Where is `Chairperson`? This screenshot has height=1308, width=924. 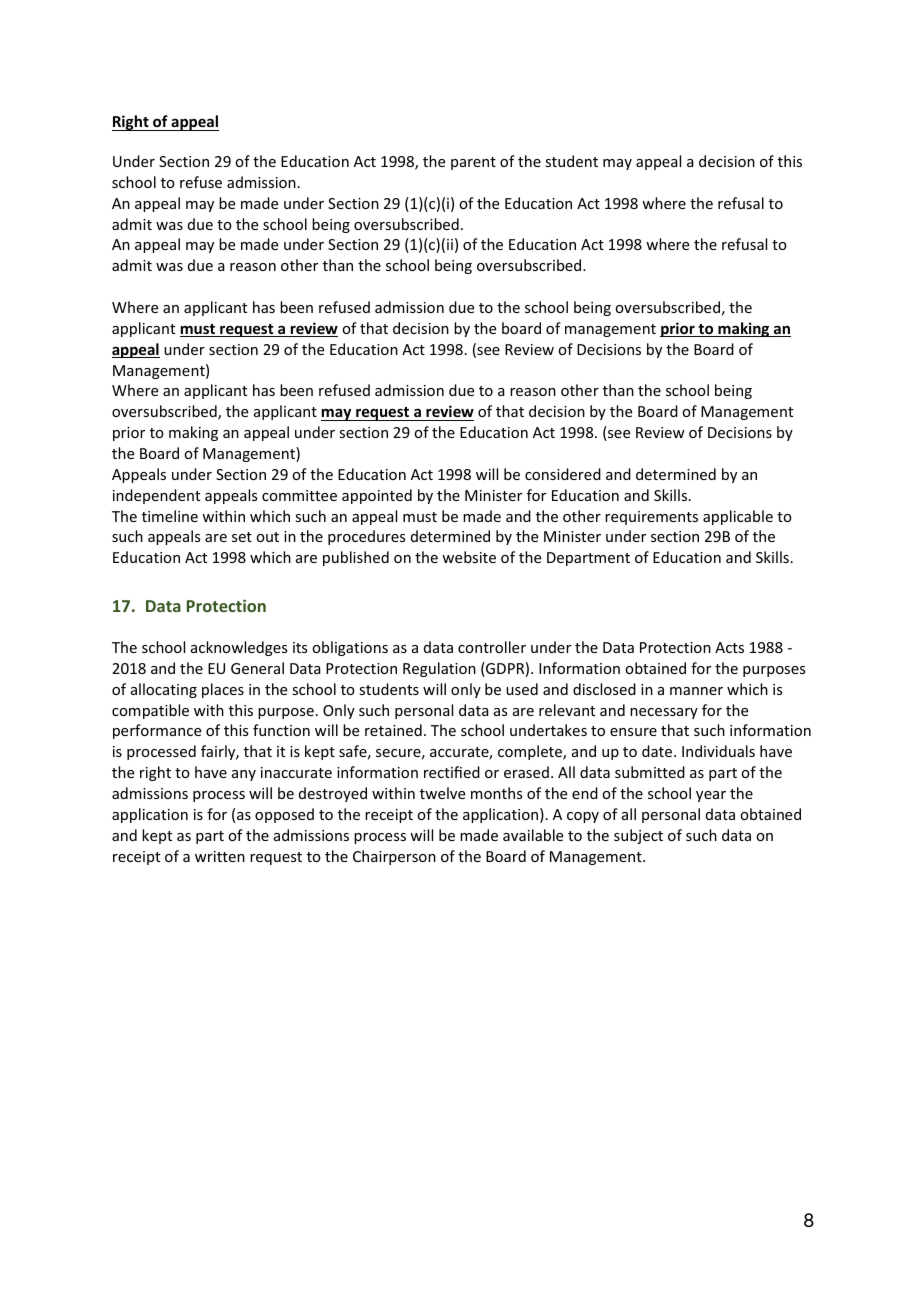 Chairperson is located at coordinates (394, 857).
